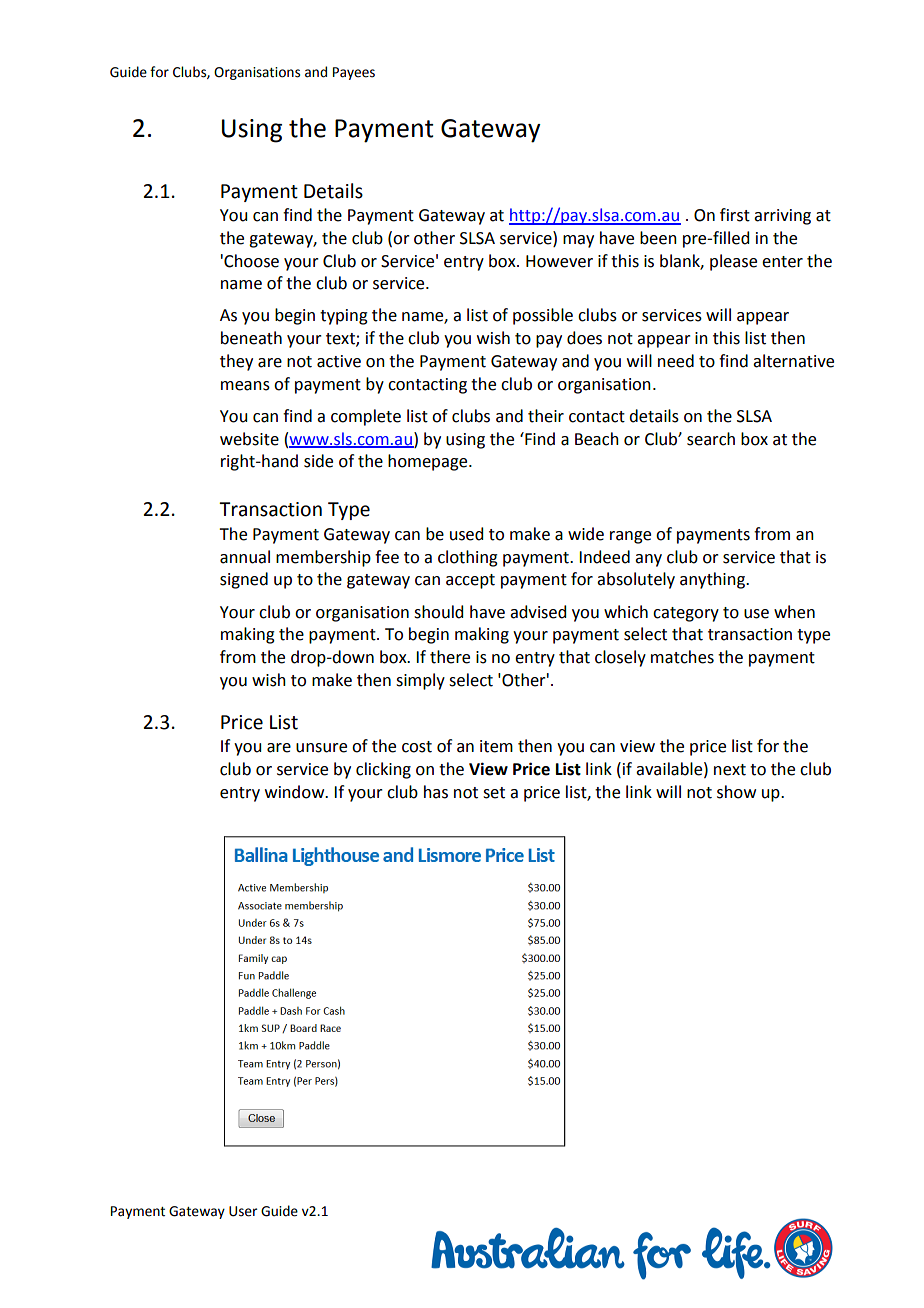  Describe the element at coordinates (496, 746) in the document. I see `item` at that location.
